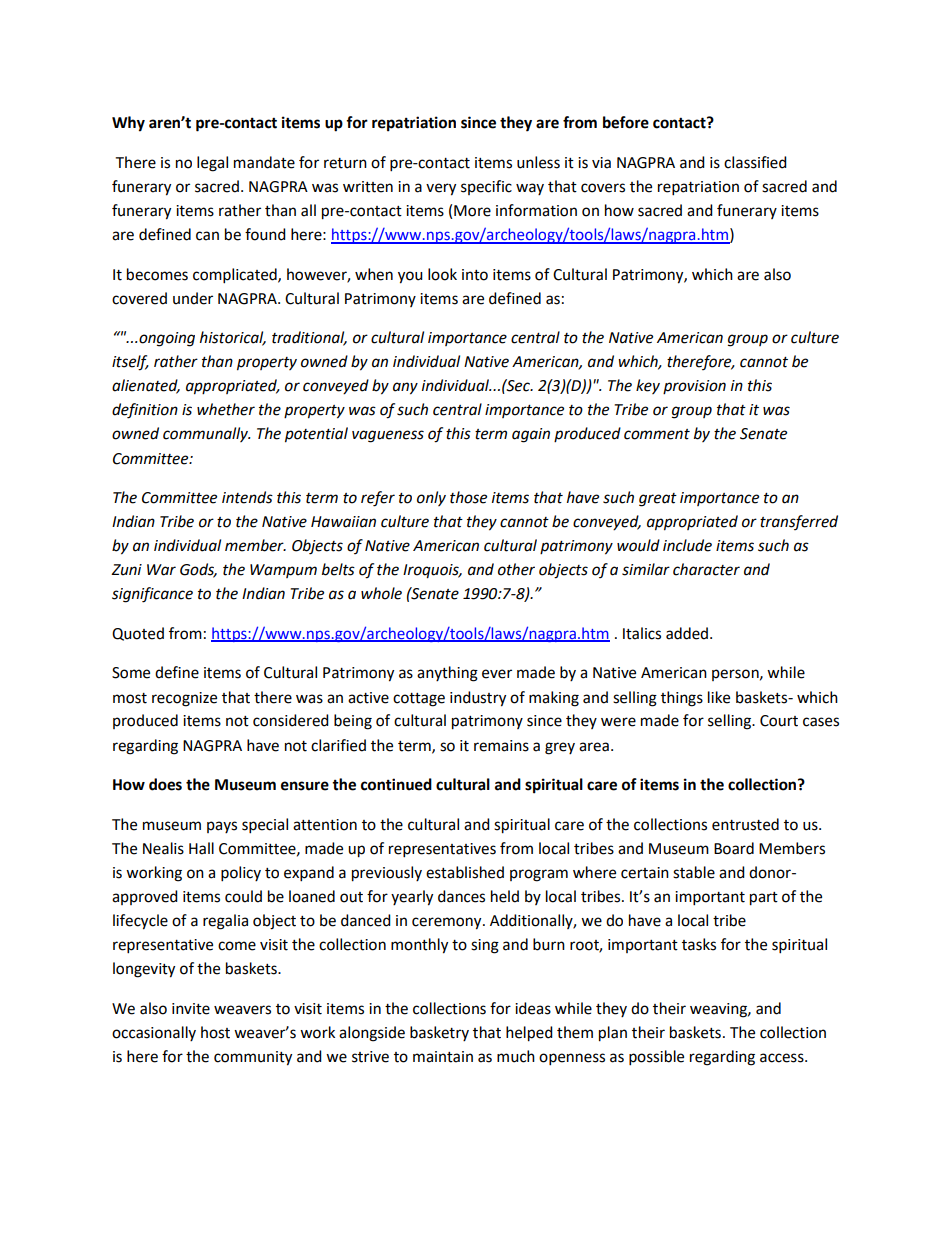 This document has width=952, height=1233. I want to click on Gods, so click(198, 570).
